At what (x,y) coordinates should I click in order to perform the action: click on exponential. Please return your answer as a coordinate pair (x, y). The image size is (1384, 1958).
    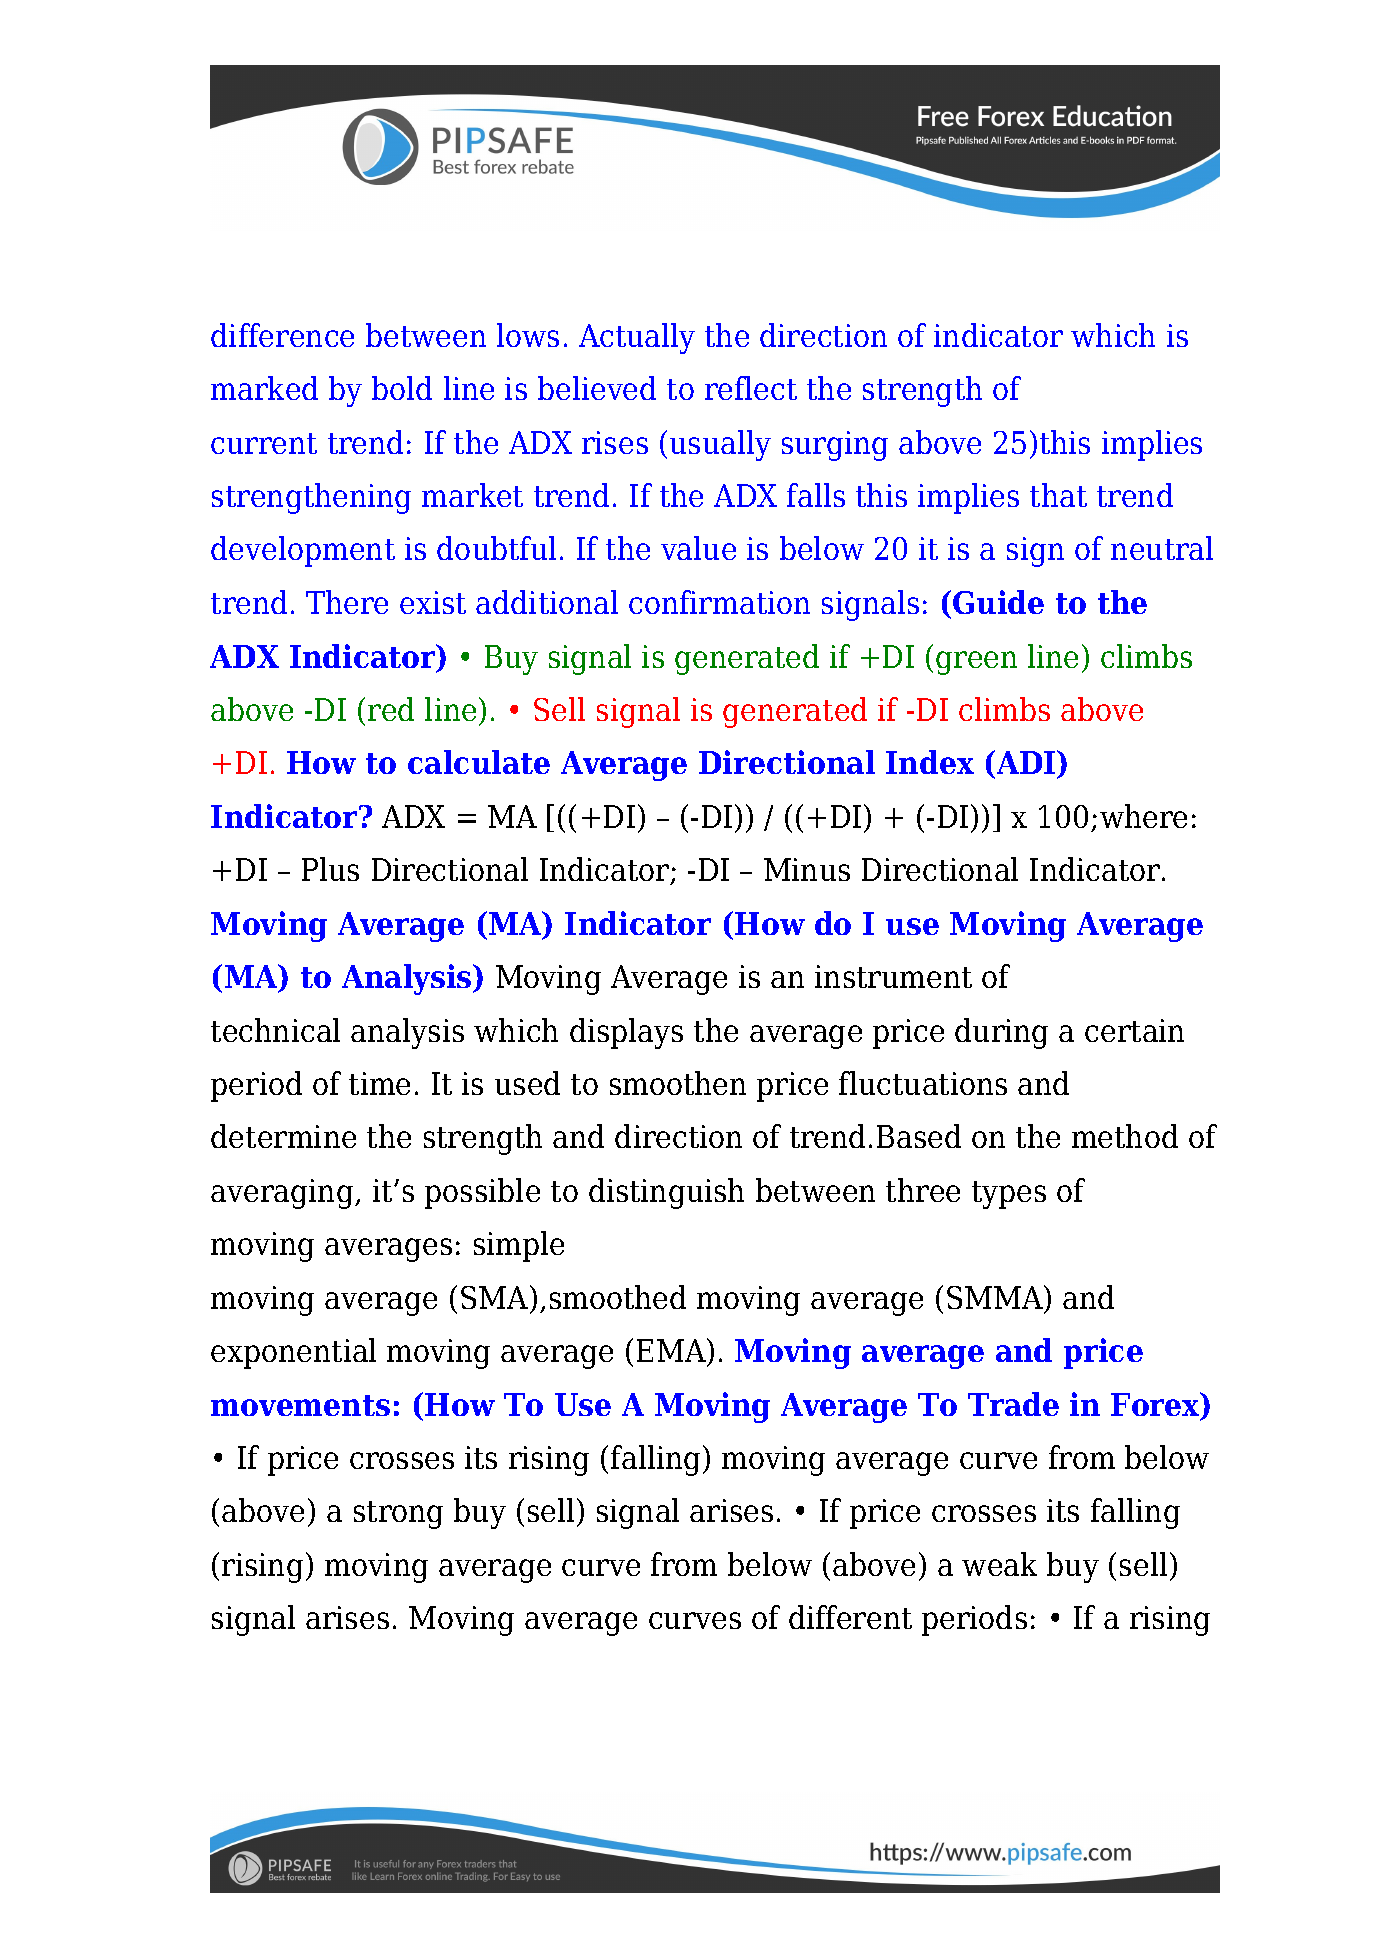
    Looking at the image, I should click on (293, 1353).
